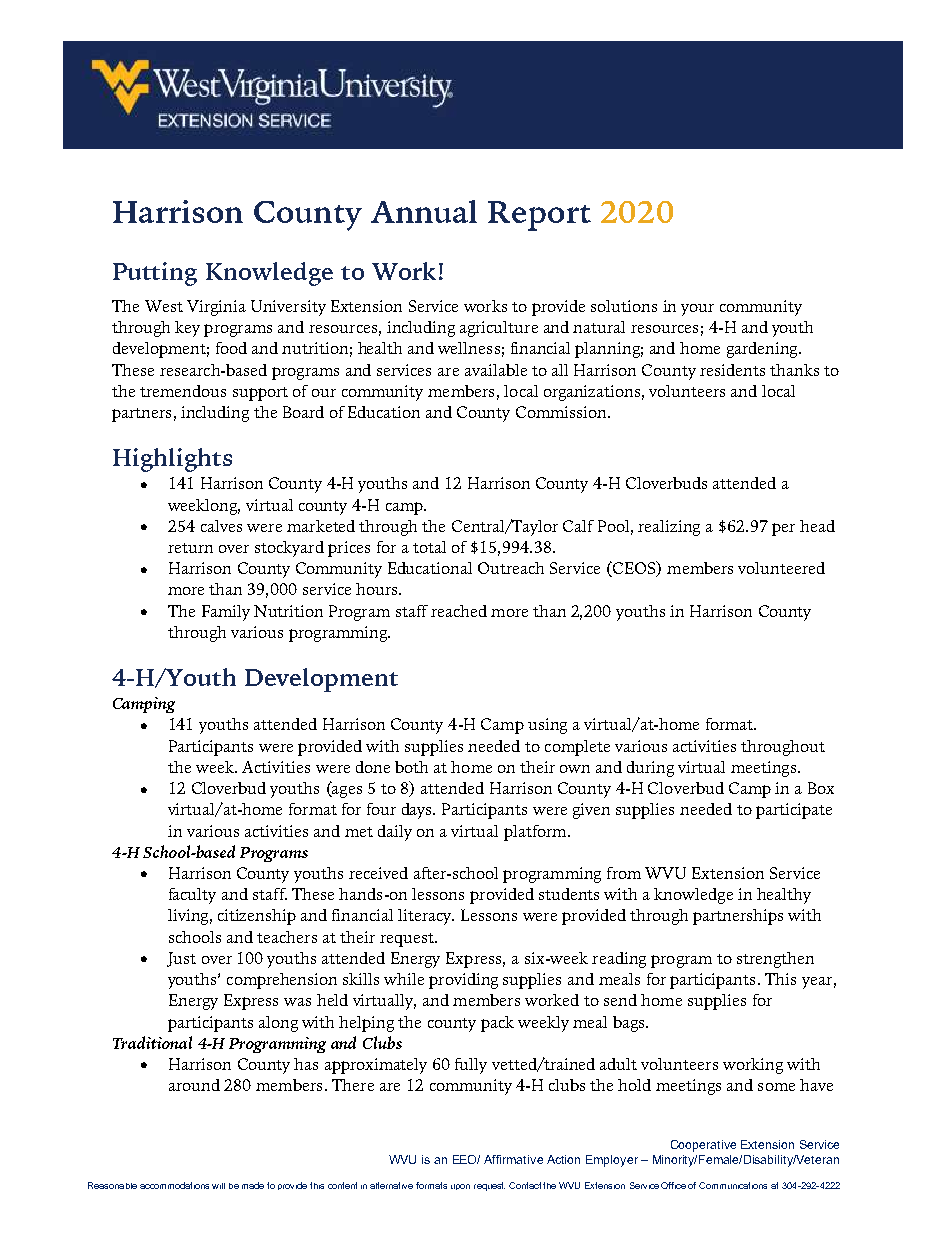  Describe the element at coordinates (155, 274) in the screenshot. I see `Putting` at that location.
